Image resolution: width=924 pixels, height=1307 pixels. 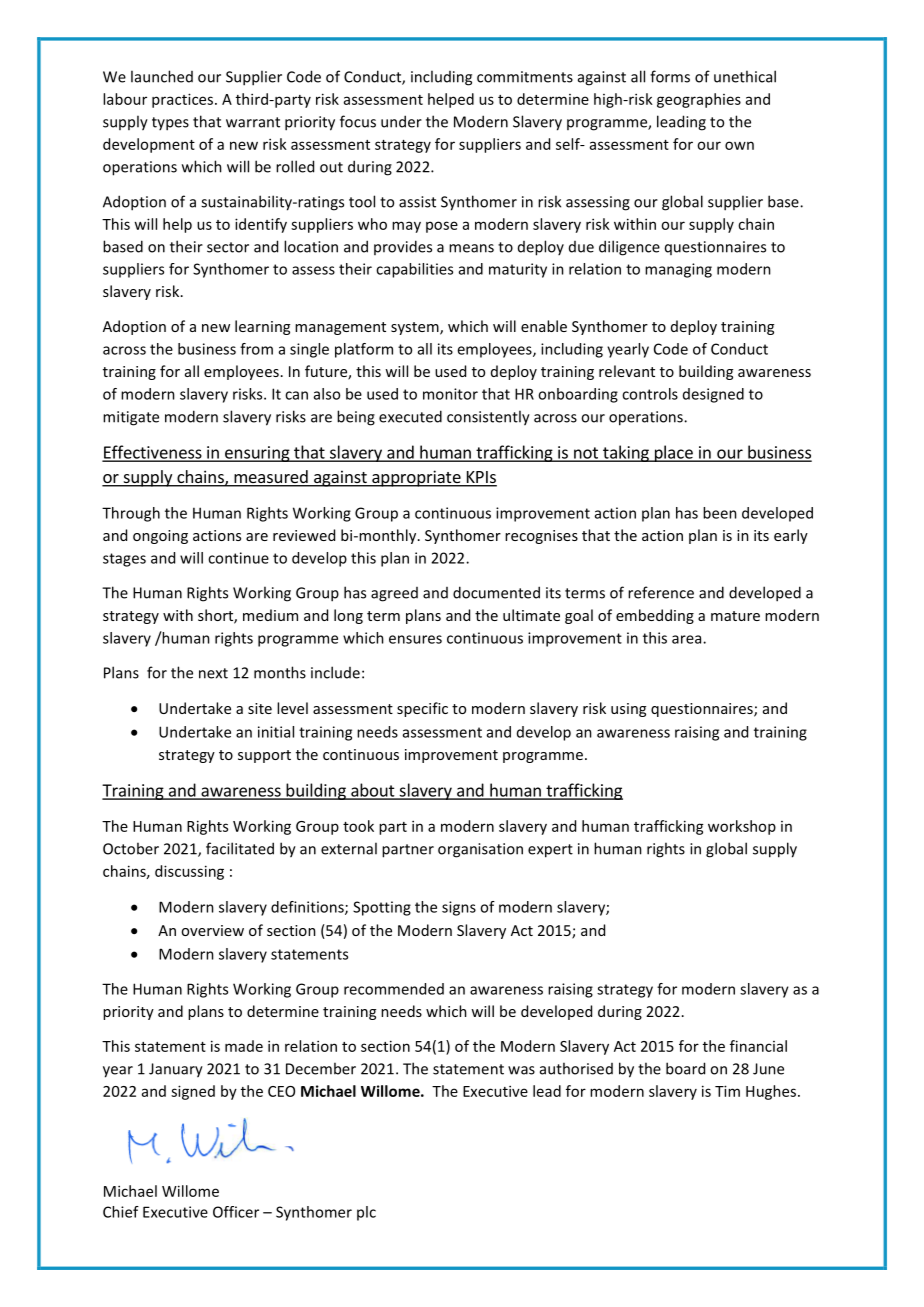 I want to click on geographies, so click(x=699, y=100).
